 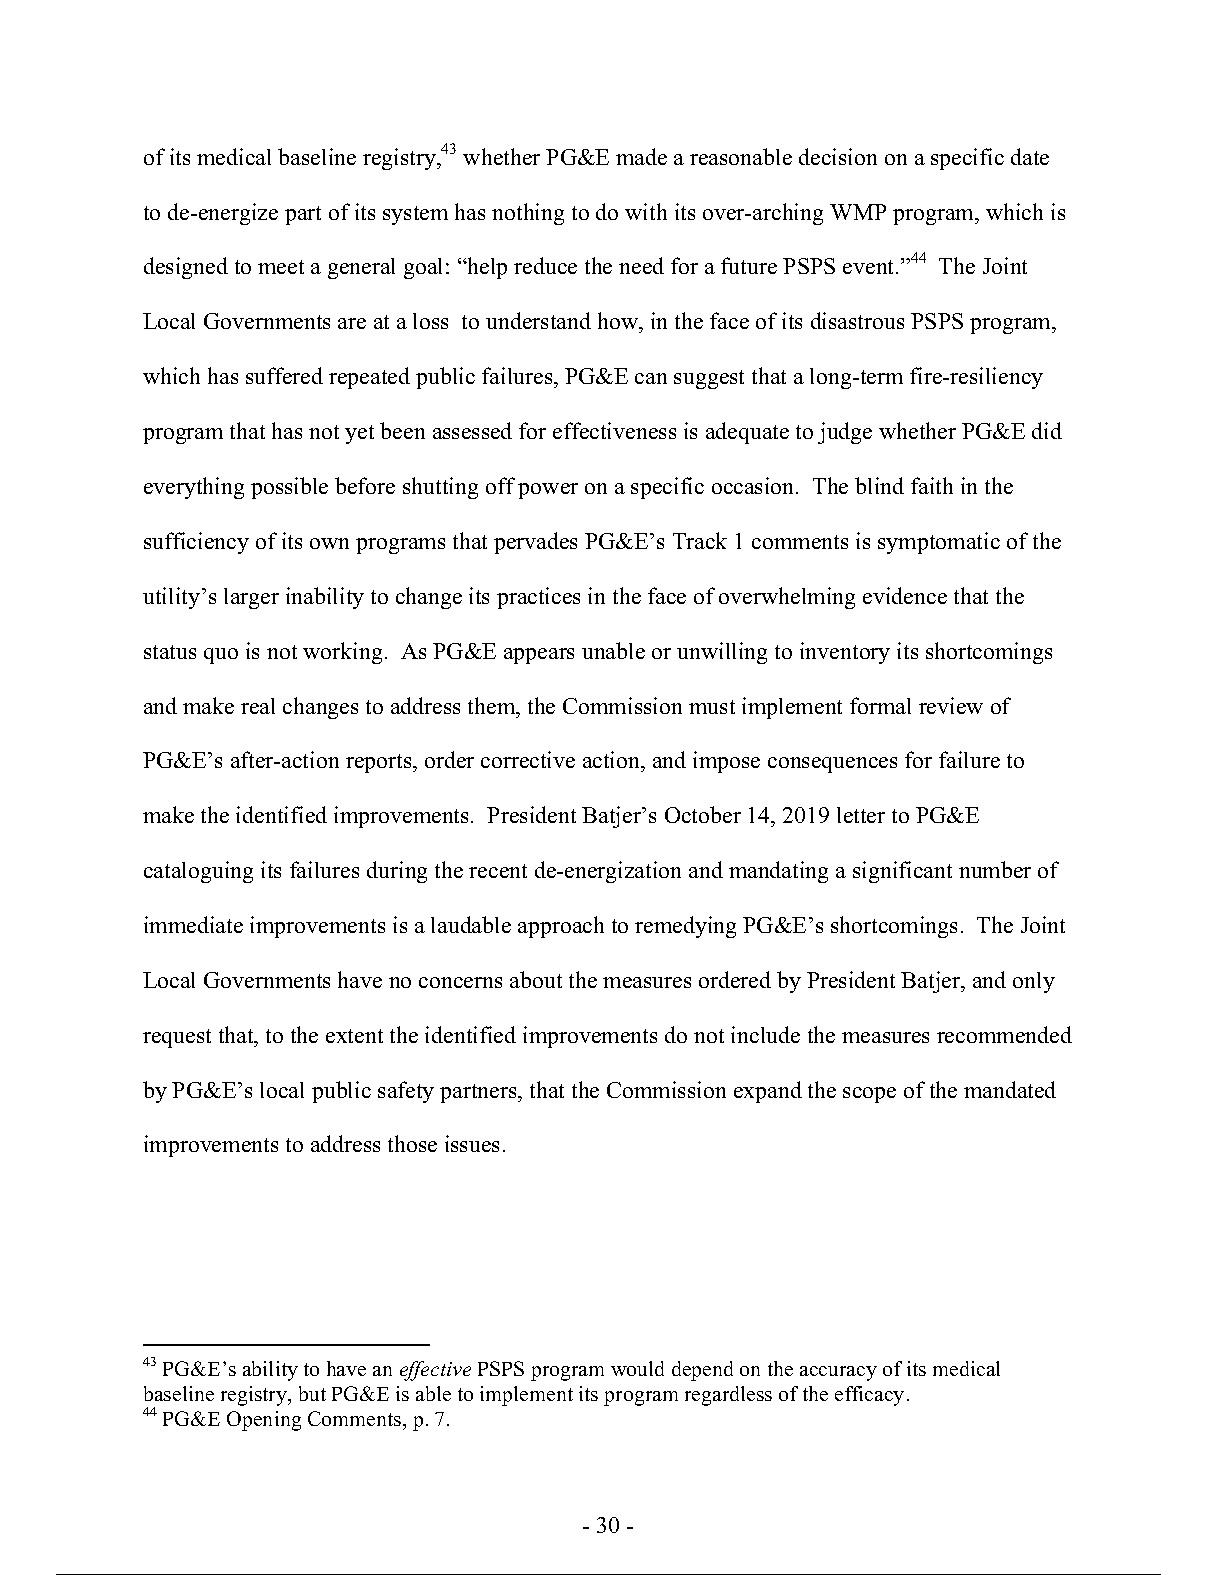 I want to click on extent, so click(x=354, y=1036).
